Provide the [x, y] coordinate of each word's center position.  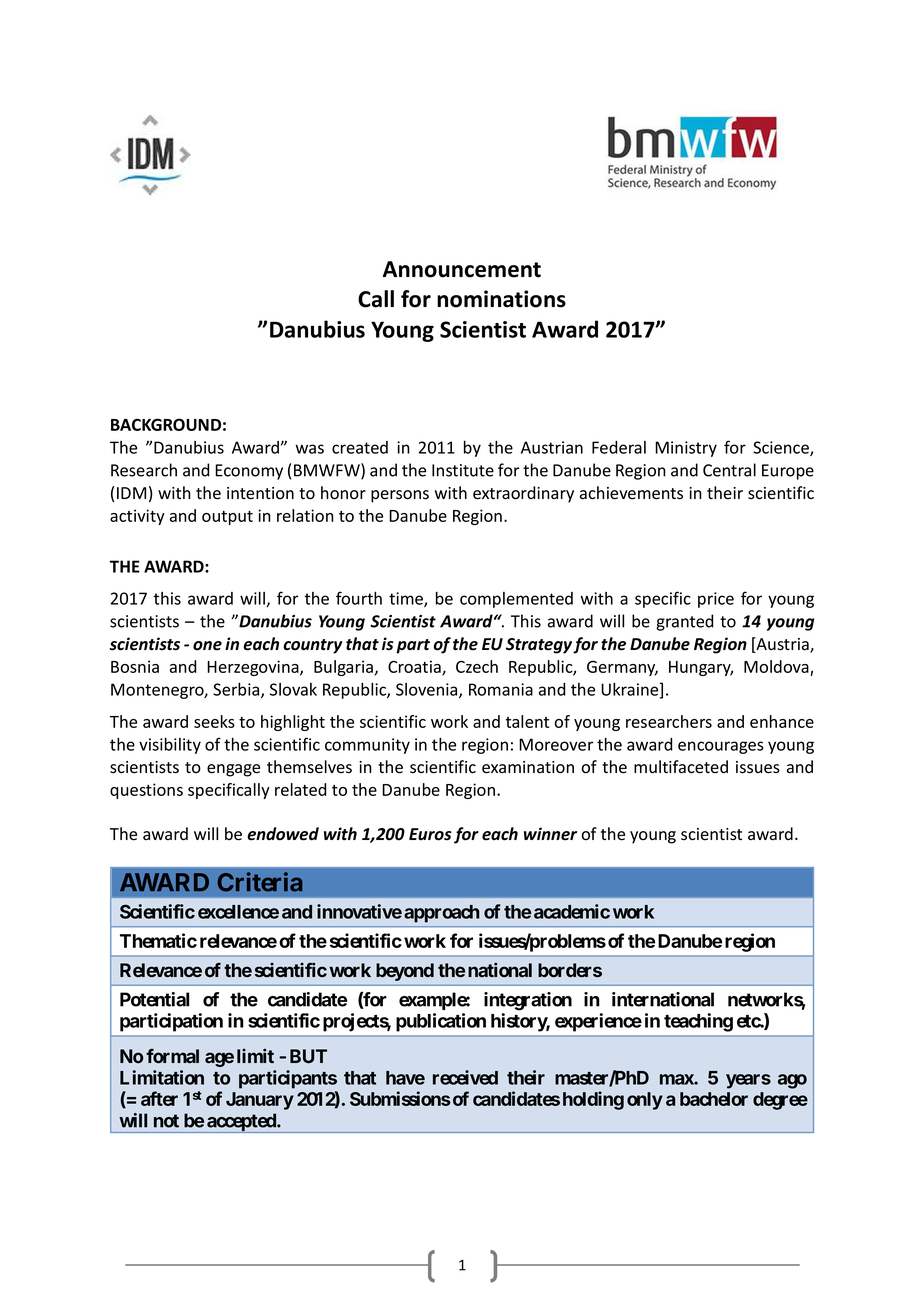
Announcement [462, 269]
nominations [501, 299]
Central [729, 470]
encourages [721, 747]
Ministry [686, 449]
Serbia [237, 690]
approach [442, 914]
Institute [463, 470]
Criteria [260, 882]
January [260, 1101]
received [465, 1077]
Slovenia [428, 690]
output [227, 518]
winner [550, 834]
